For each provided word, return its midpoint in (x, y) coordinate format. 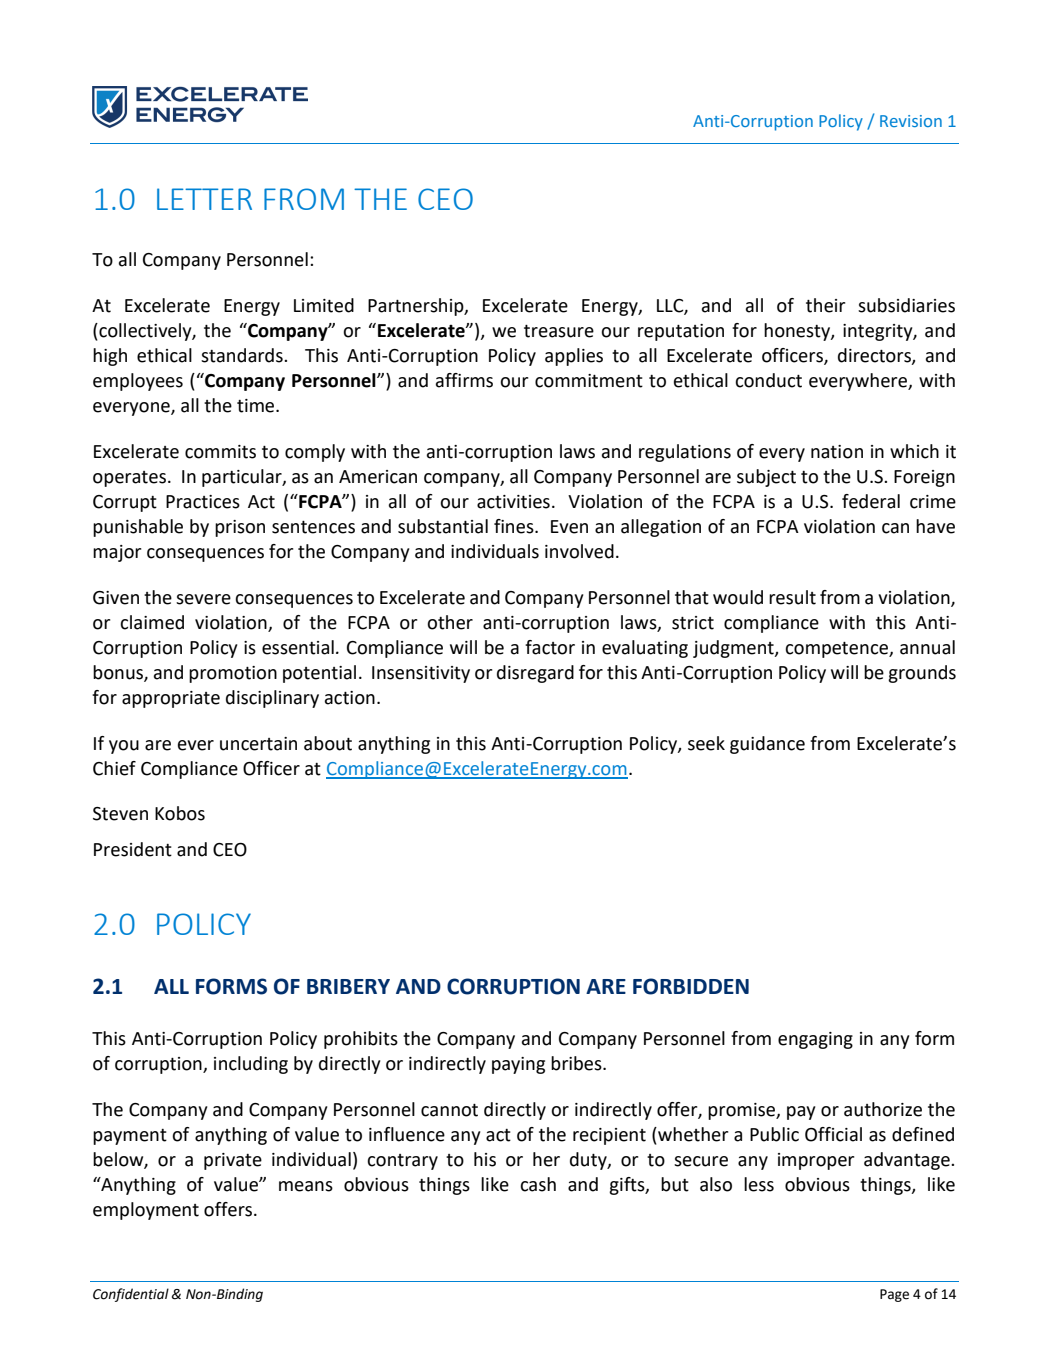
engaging (815, 1040)
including (251, 1065)
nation (837, 452)
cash (538, 1184)
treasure (559, 331)
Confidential (131, 1295)
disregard (535, 674)
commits (220, 452)
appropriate (171, 699)
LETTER (204, 199)
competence (837, 650)
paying (518, 1065)
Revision (911, 121)
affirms (464, 380)
